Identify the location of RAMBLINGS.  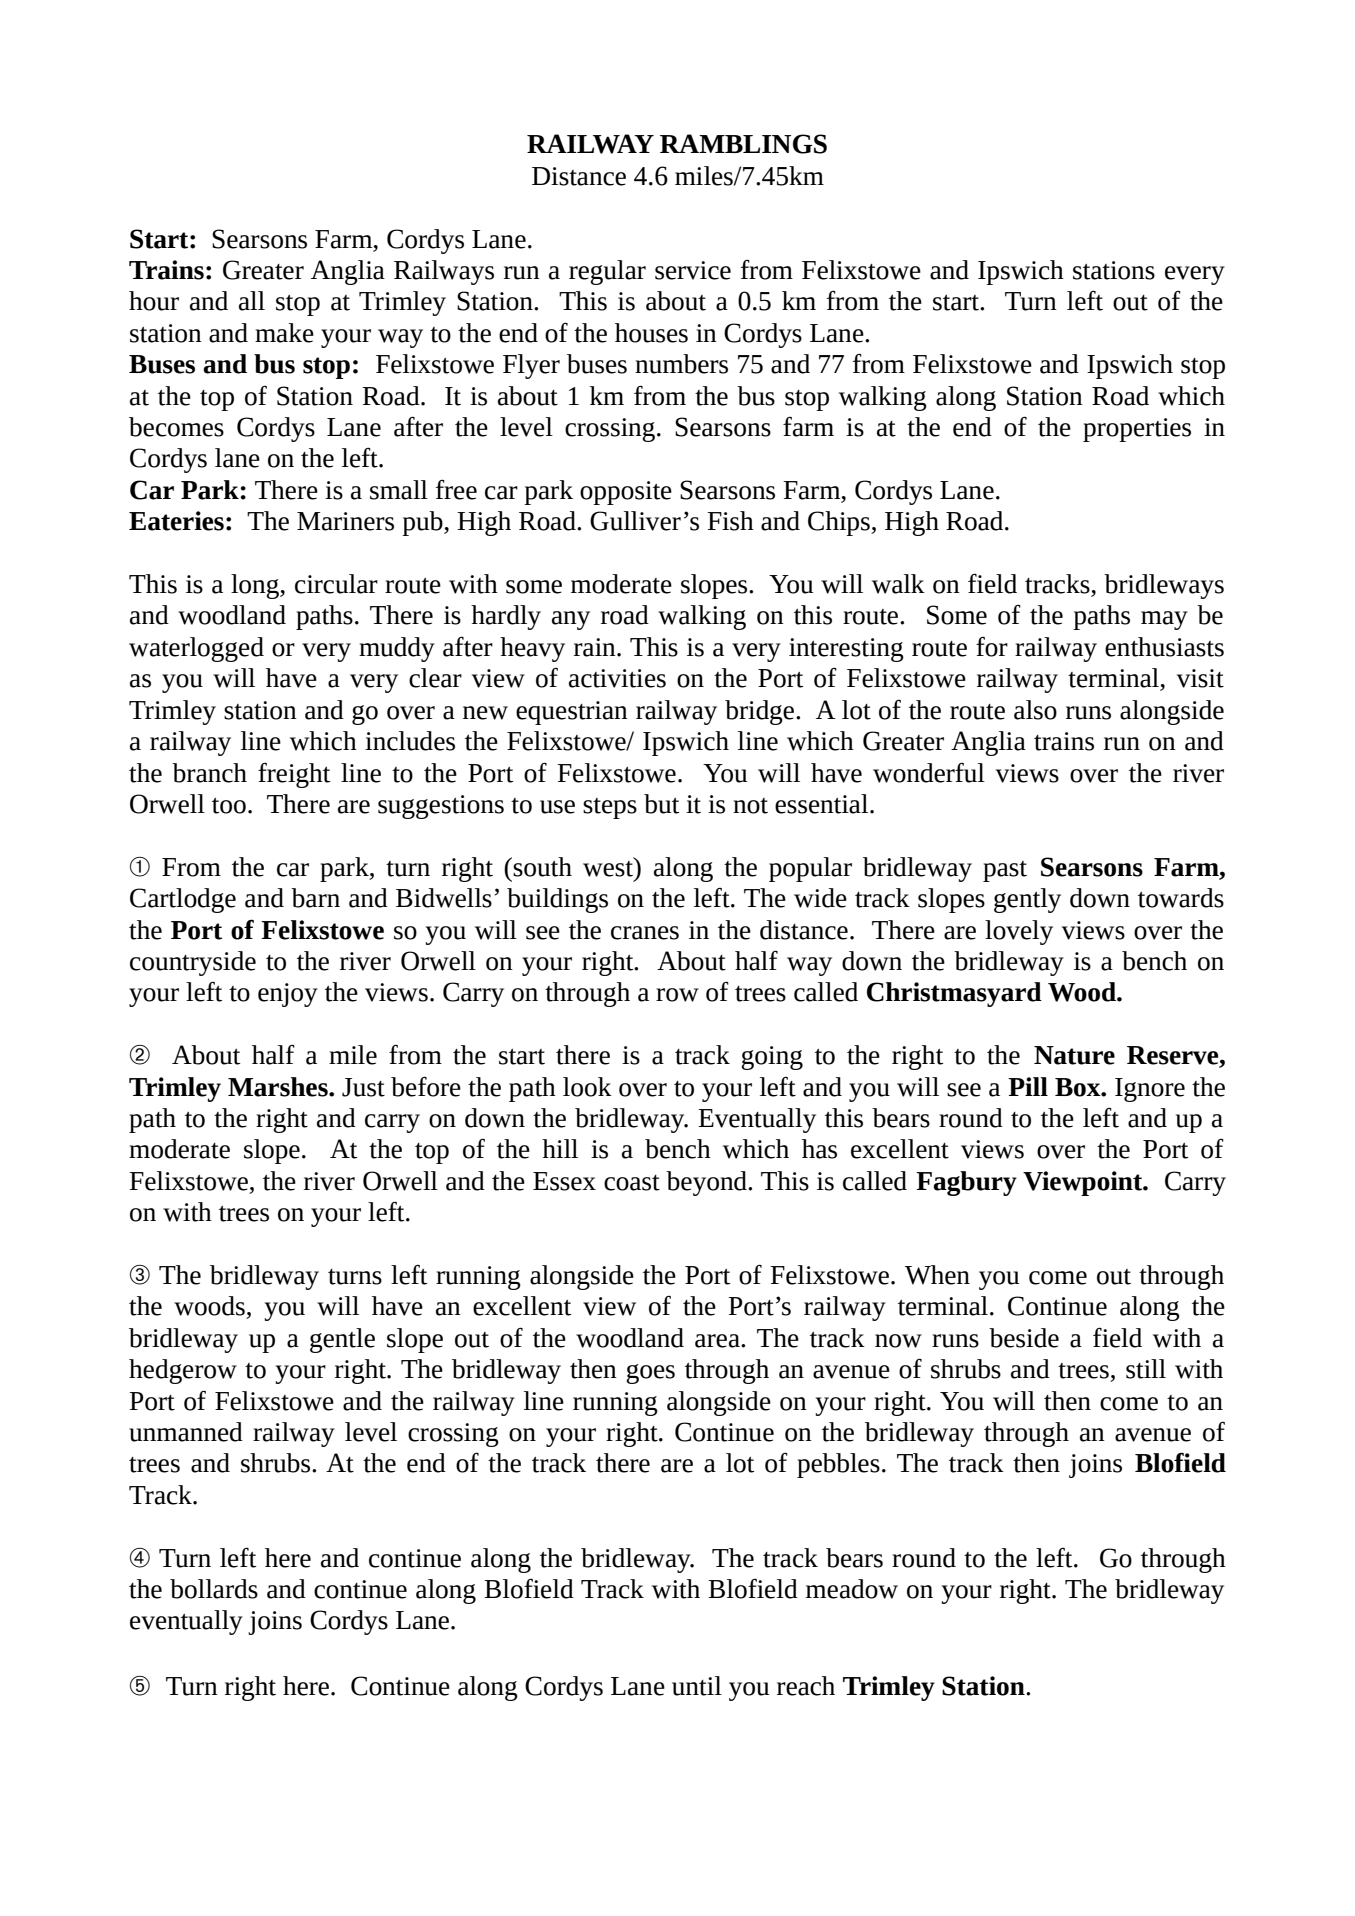
(743, 144).
